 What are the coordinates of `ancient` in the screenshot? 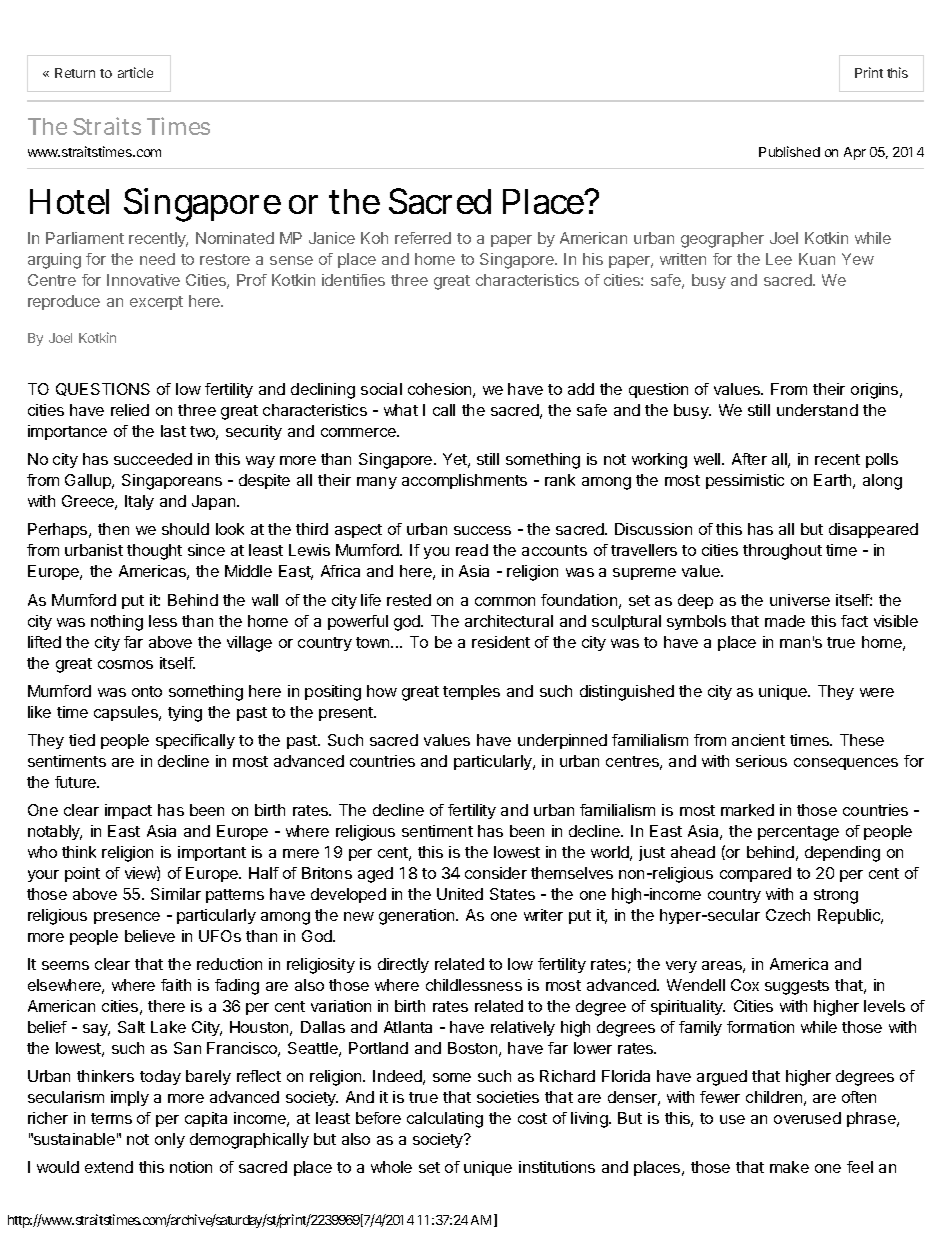 It's located at (758, 740).
